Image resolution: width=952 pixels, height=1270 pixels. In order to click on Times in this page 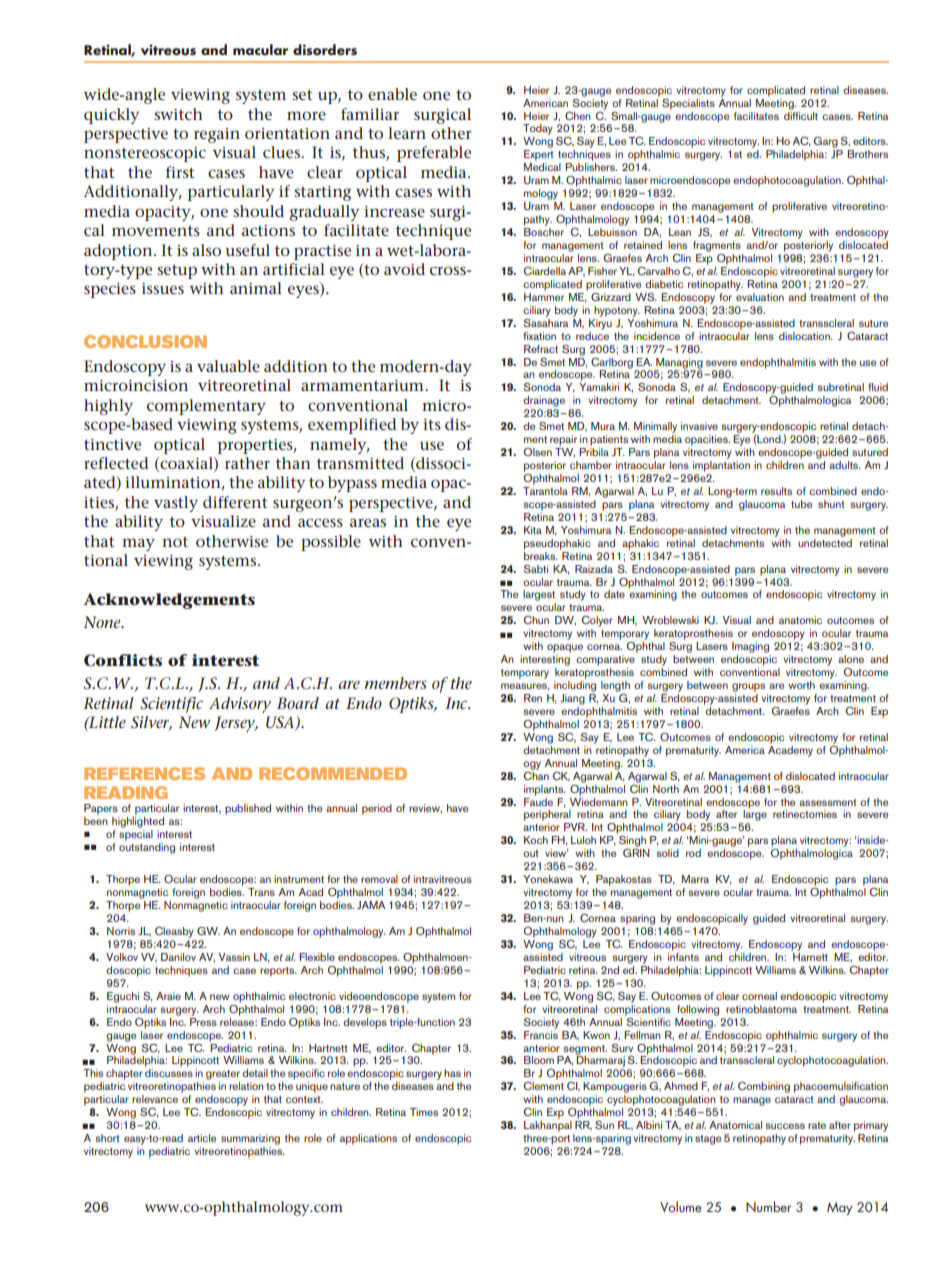, I will do `click(424, 1112)`.
